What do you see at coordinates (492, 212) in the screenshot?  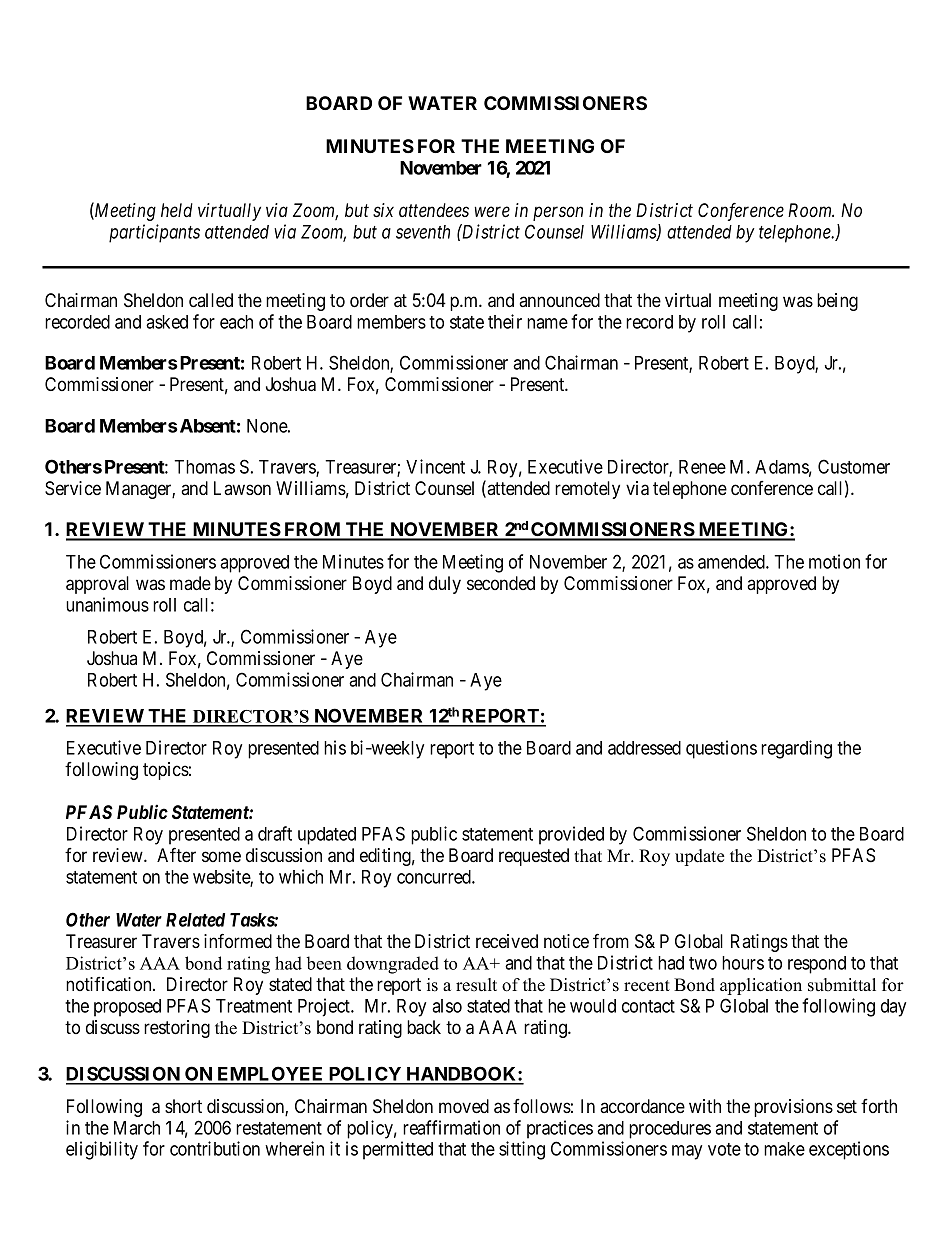 I see `were` at bounding box center [492, 212].
